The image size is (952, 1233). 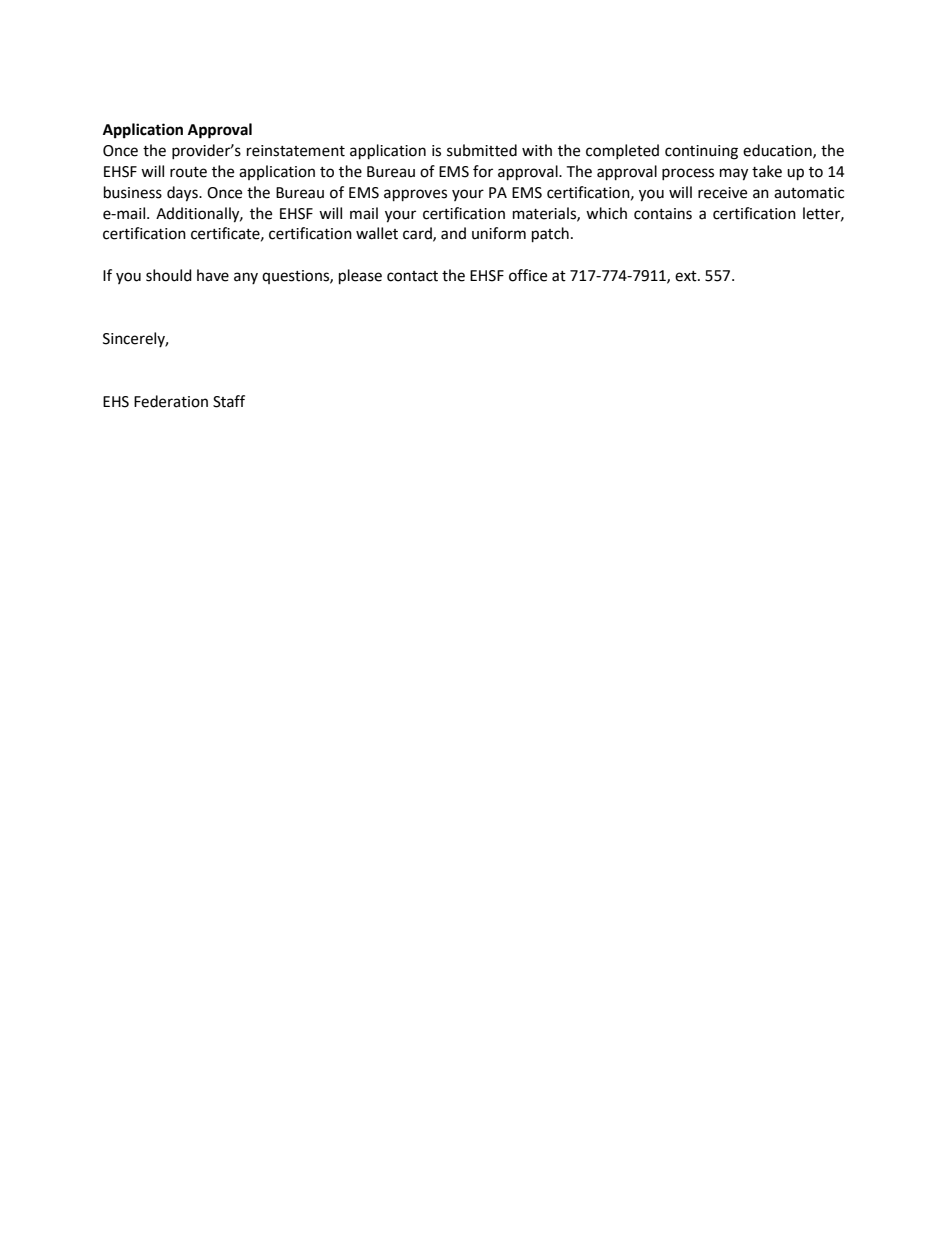 What do you see at coordinates (412, 276) in the page?
I see `contact` at bounding box center [412, 276].
